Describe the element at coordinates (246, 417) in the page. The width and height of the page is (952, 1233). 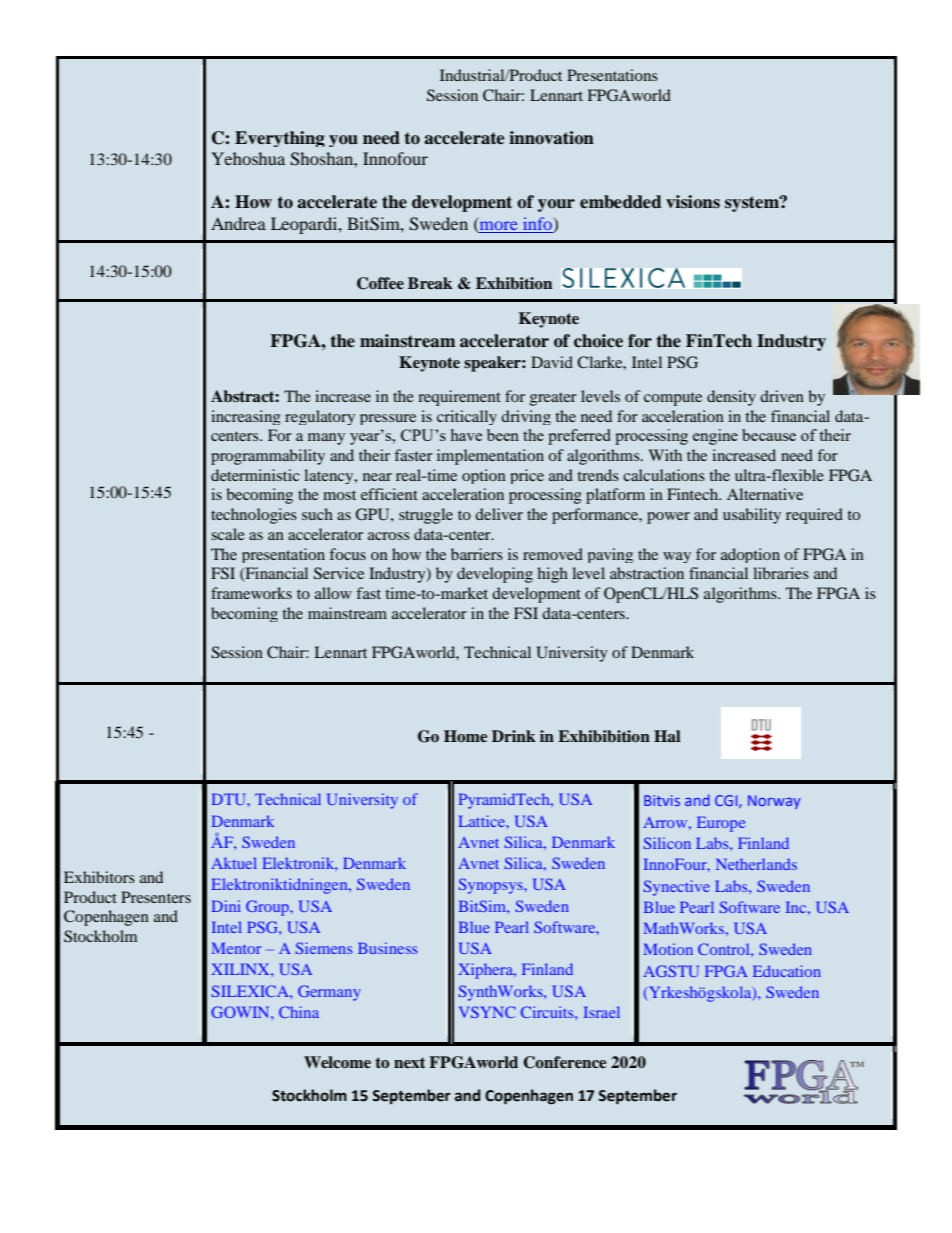
I see `increasing` at that location.
